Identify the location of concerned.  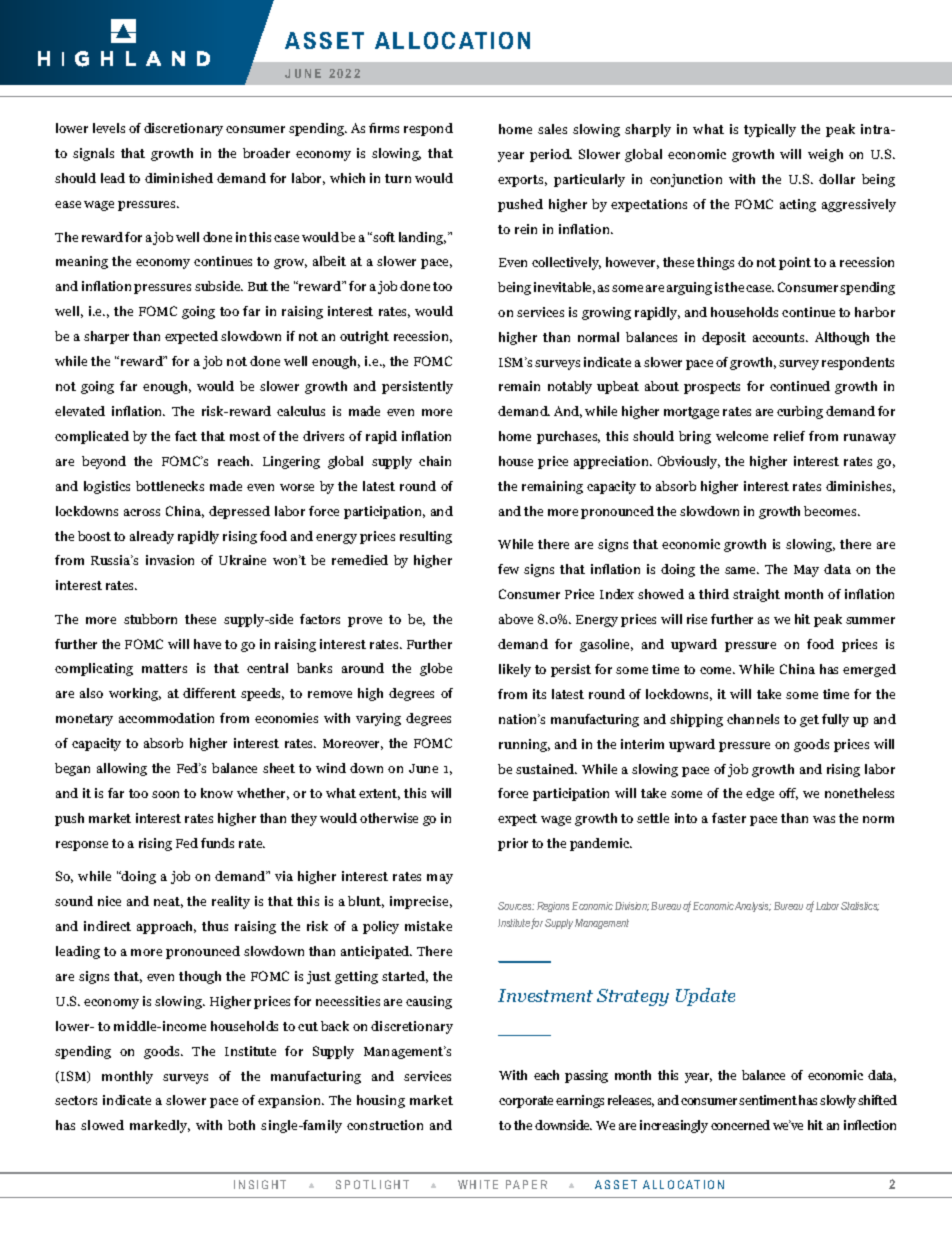
(740, 1125).
